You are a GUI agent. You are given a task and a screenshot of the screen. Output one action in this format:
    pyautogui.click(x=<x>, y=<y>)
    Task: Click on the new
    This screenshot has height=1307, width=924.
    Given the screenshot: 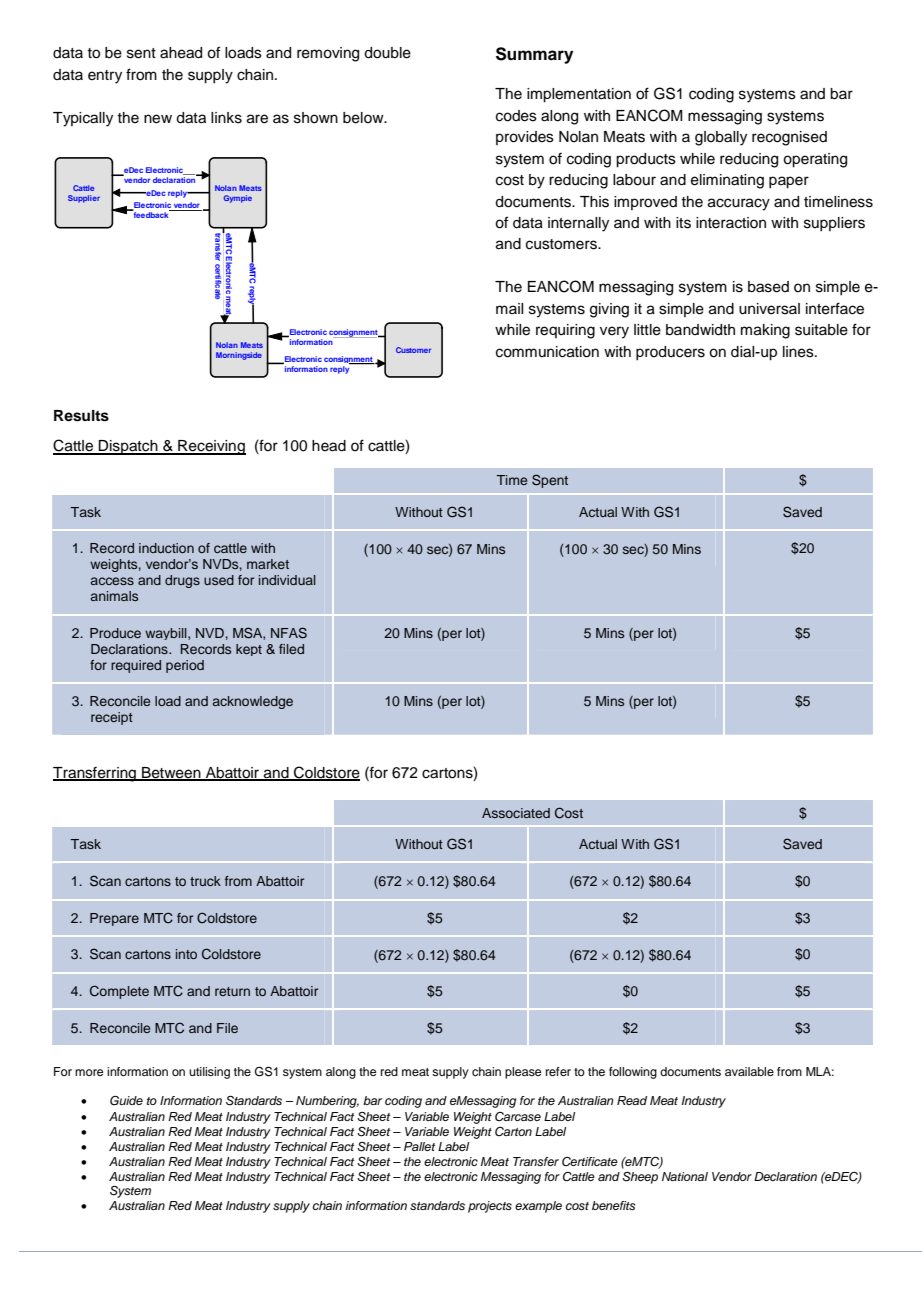 What is the action you would take?
    pyautogui.click(x=158, y=119)
